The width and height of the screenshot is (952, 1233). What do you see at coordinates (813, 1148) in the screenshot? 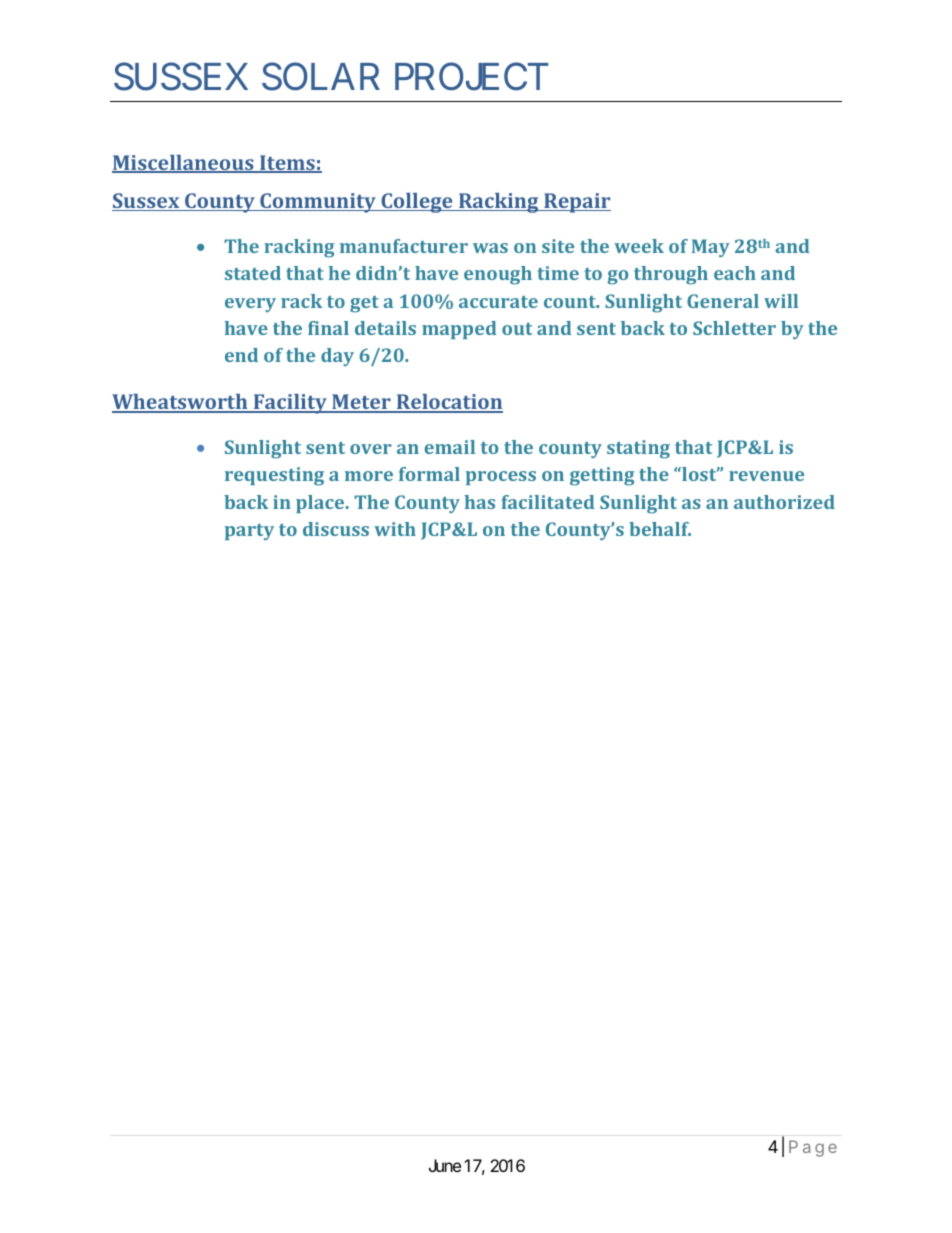
I see `Page` at bounding box center [813, 1148].
